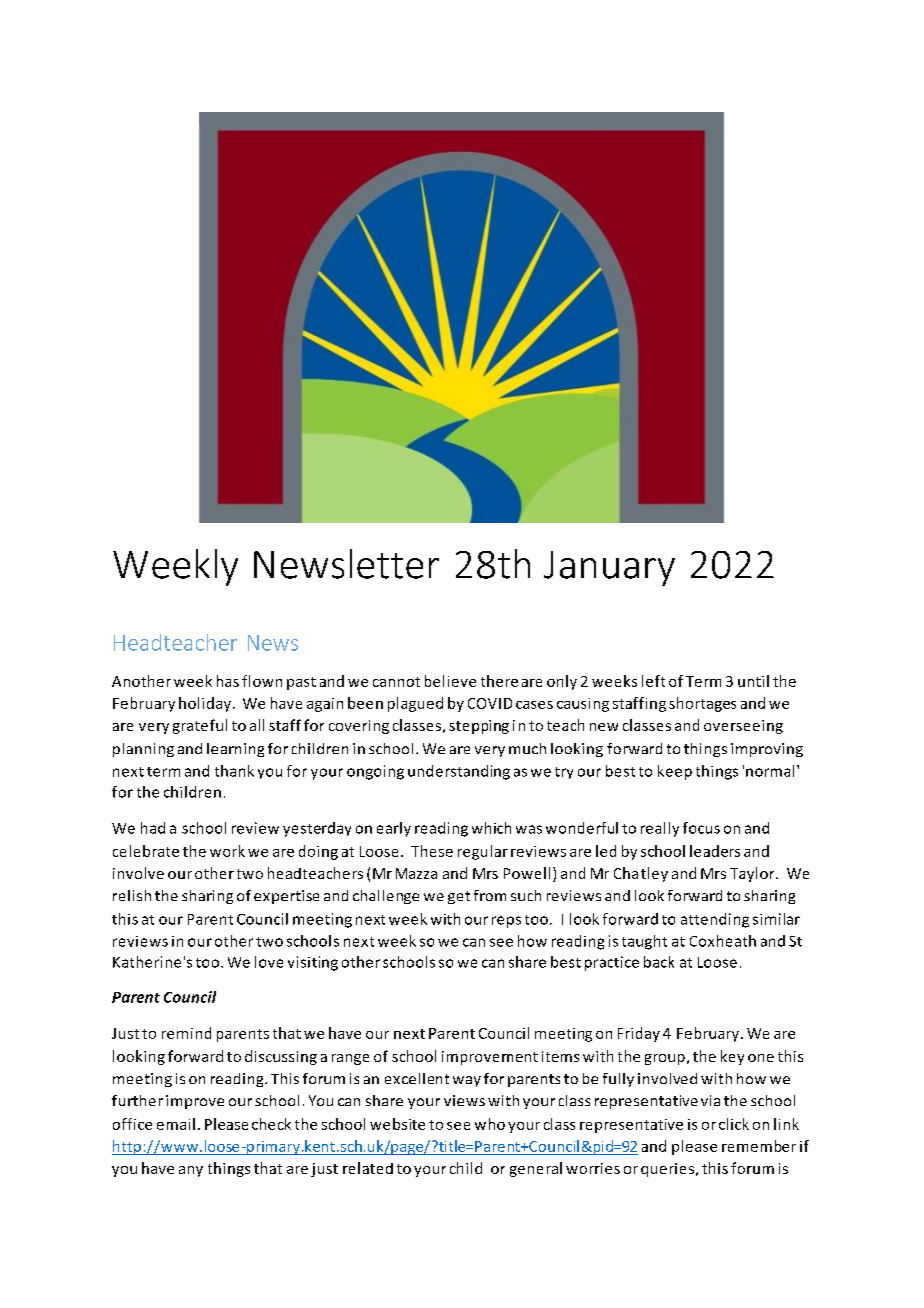  What do you see at coordinates (186, 1033) in the screenshot?
I see `remind` at bounding box center [186, 1033].
